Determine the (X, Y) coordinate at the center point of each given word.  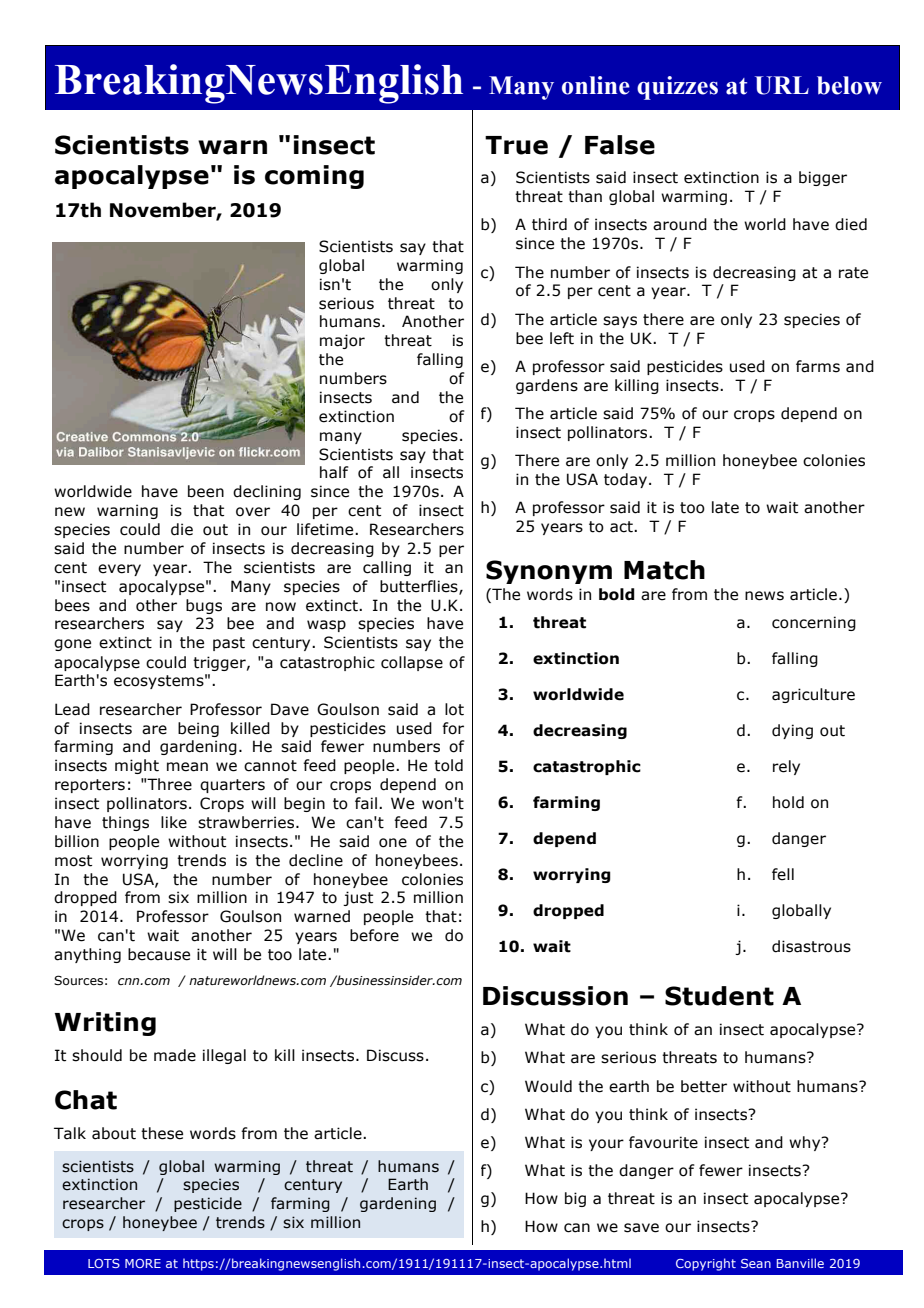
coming (314, 177)
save (641, 1228)
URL (782, 85)
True (516, 145)
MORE (143, 1263)
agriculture (813, 695)
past (229, 644)
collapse (412, 663)
